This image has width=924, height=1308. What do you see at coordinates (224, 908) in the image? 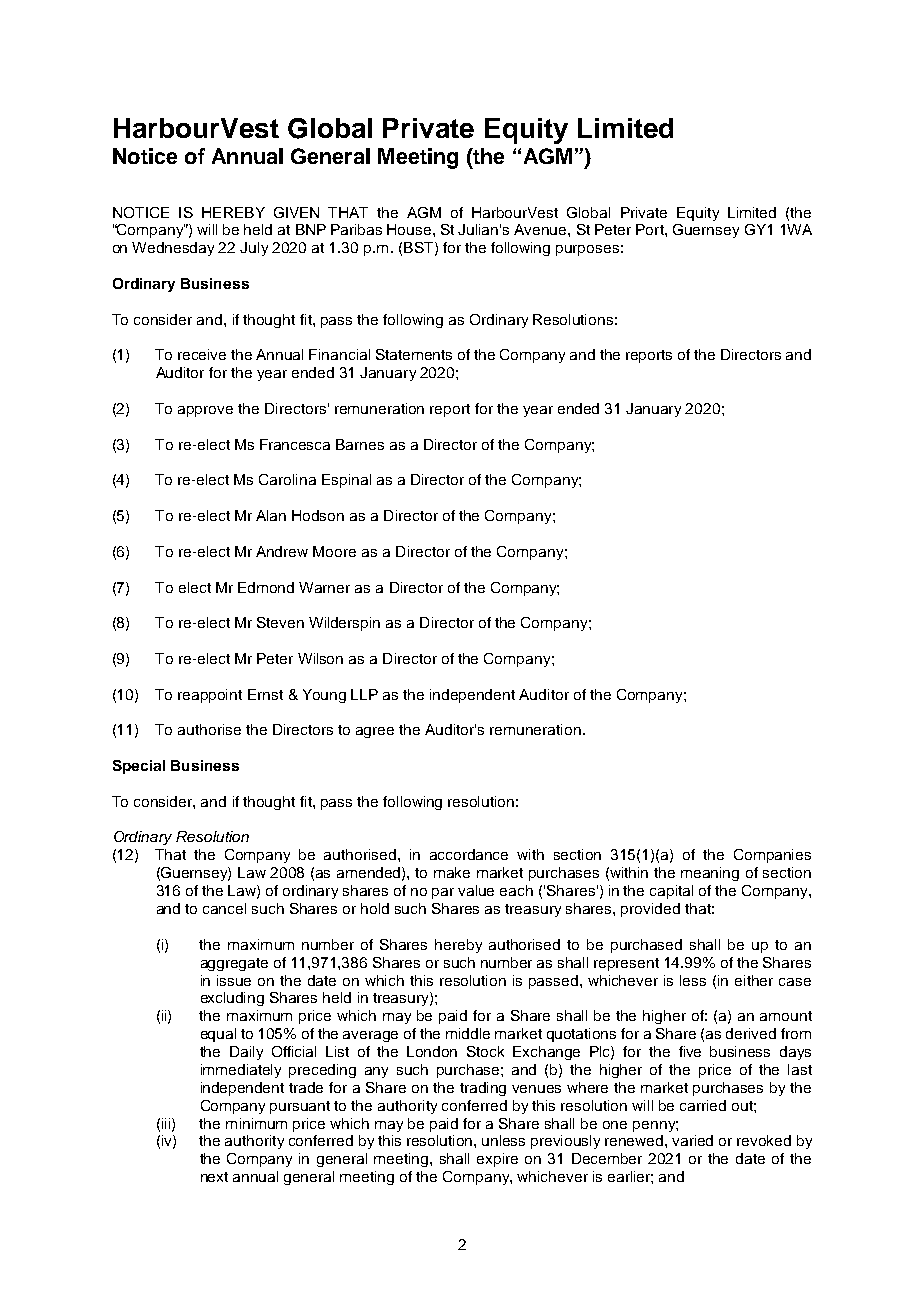
I see `cancel` at bounding box center [224, 908].
